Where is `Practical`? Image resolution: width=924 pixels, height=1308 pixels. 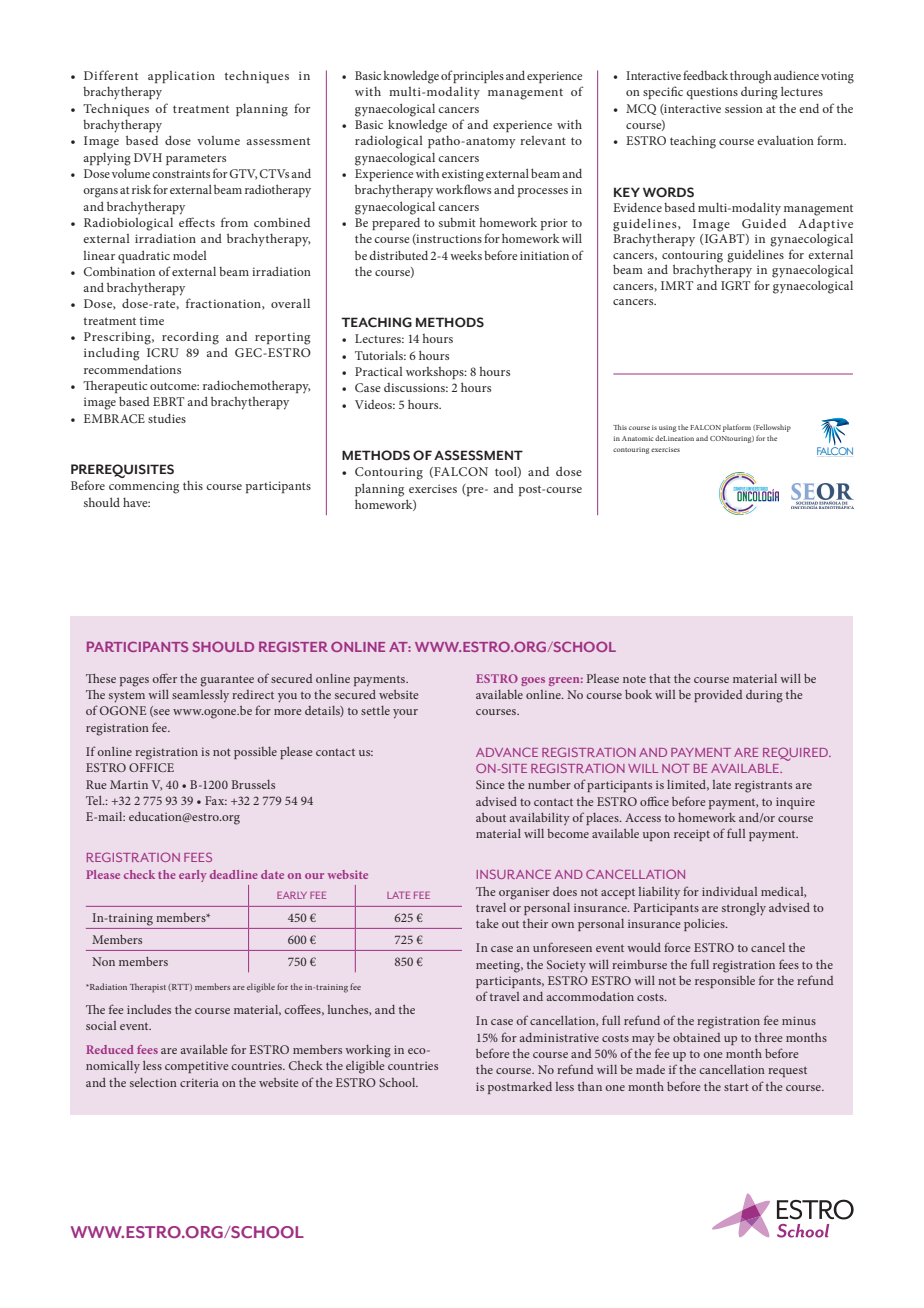 Practical is located at coordinates (379, 371).
